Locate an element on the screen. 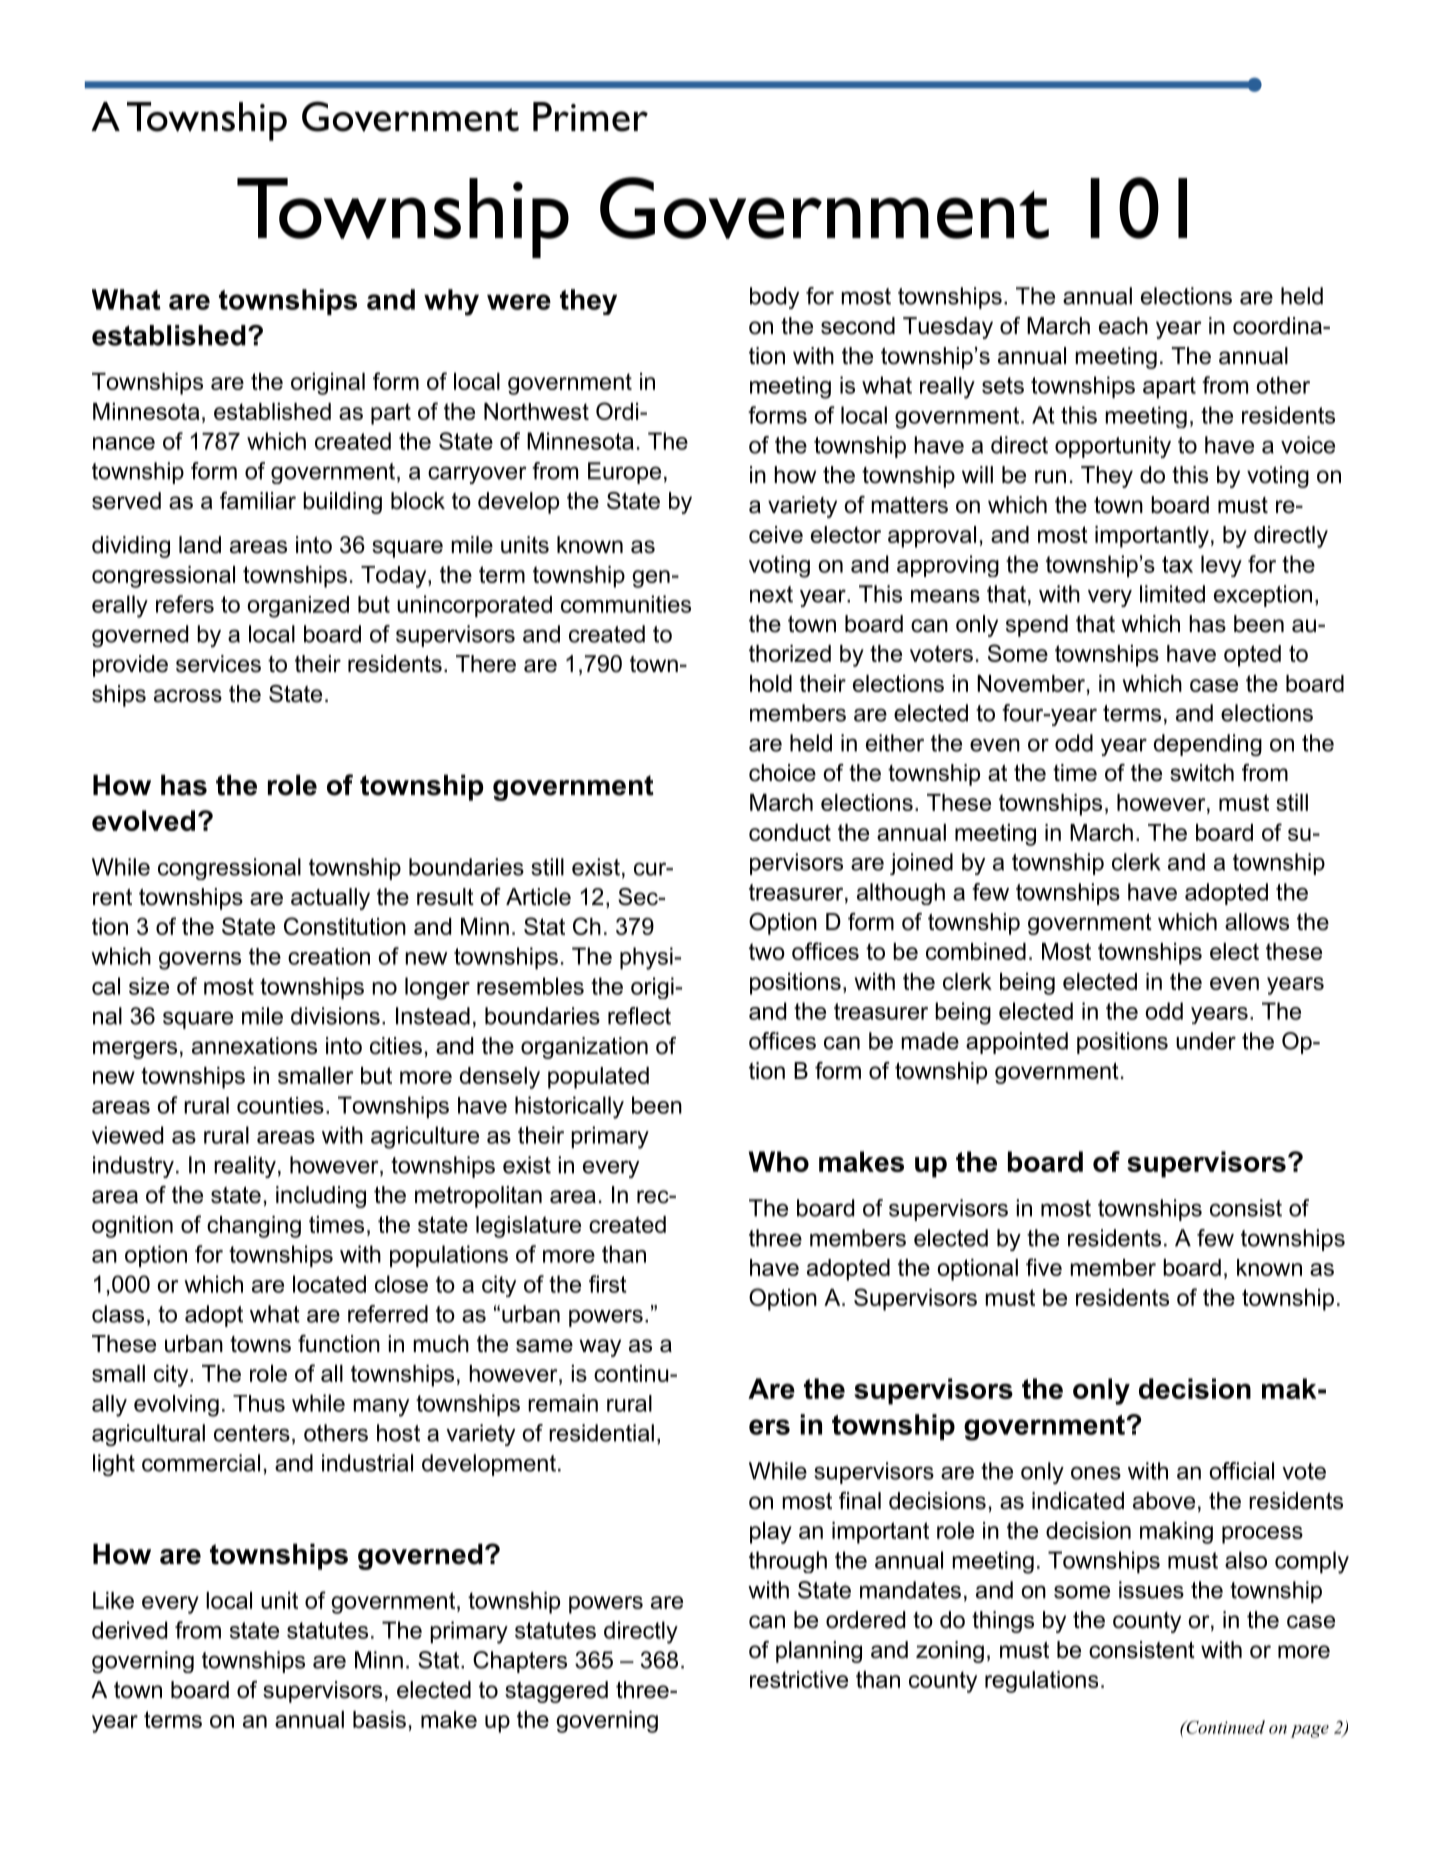  tax is located at coordinates (1177, 564).
